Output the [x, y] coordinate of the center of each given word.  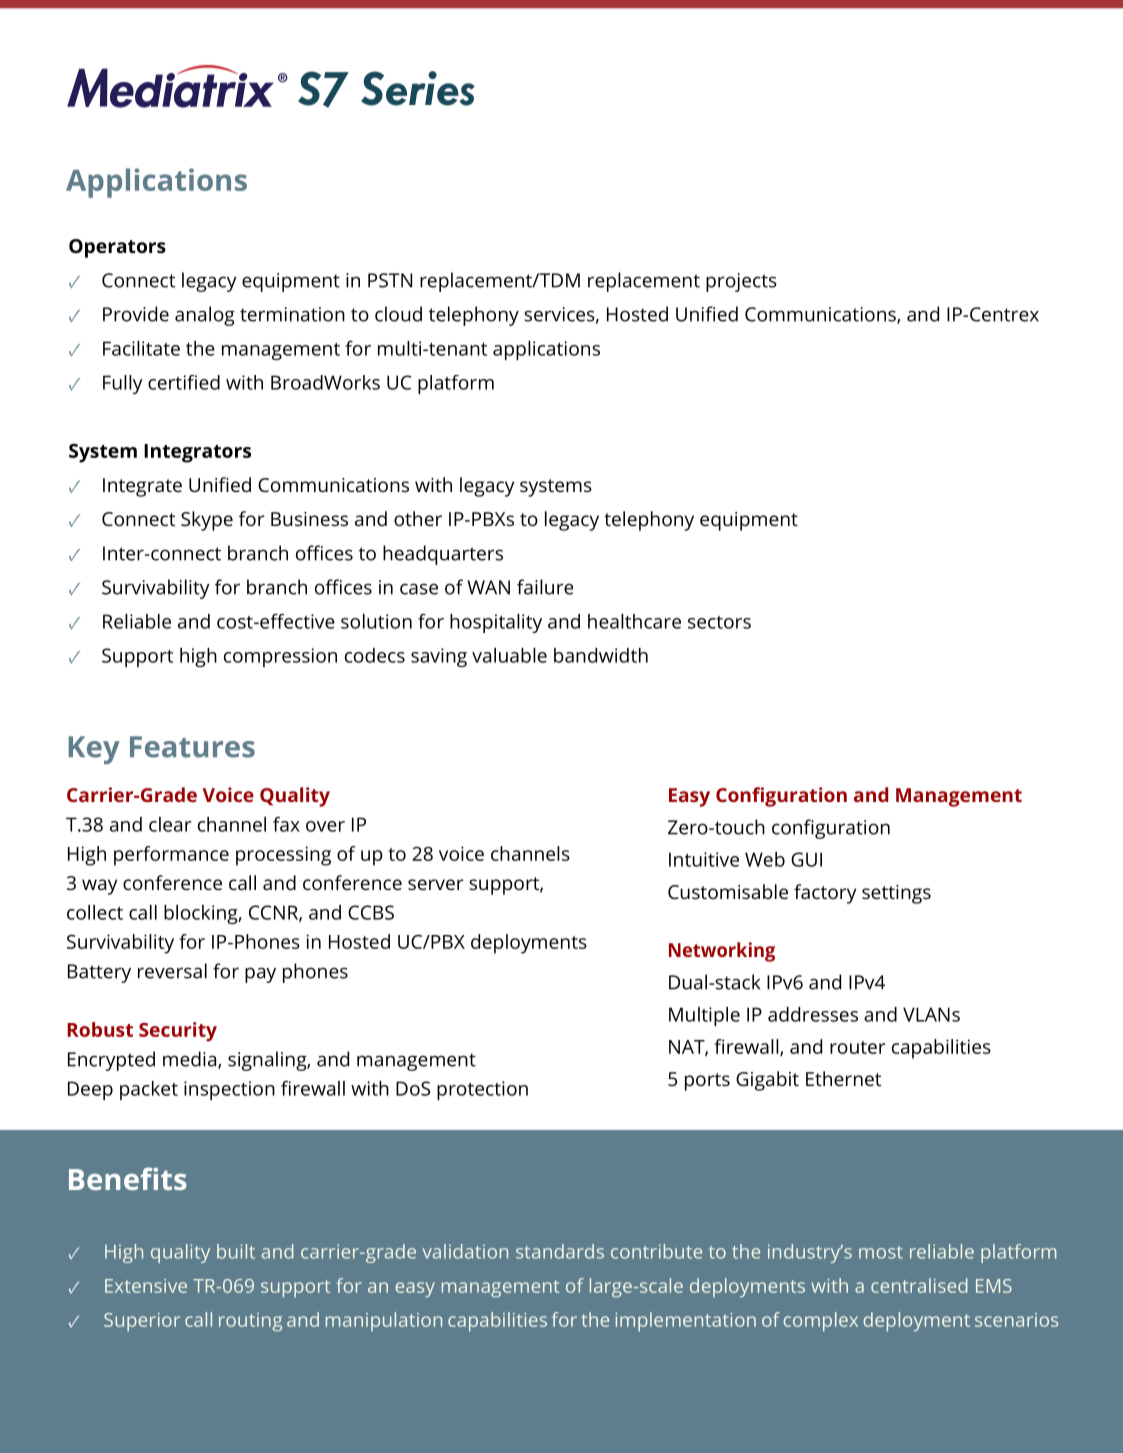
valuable [509, 655]
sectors [719, 622]
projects [741, 282]
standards [560, 1251]
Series [418, 88]
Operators [117, 248]
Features [192, 747]
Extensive [146, 1286]
